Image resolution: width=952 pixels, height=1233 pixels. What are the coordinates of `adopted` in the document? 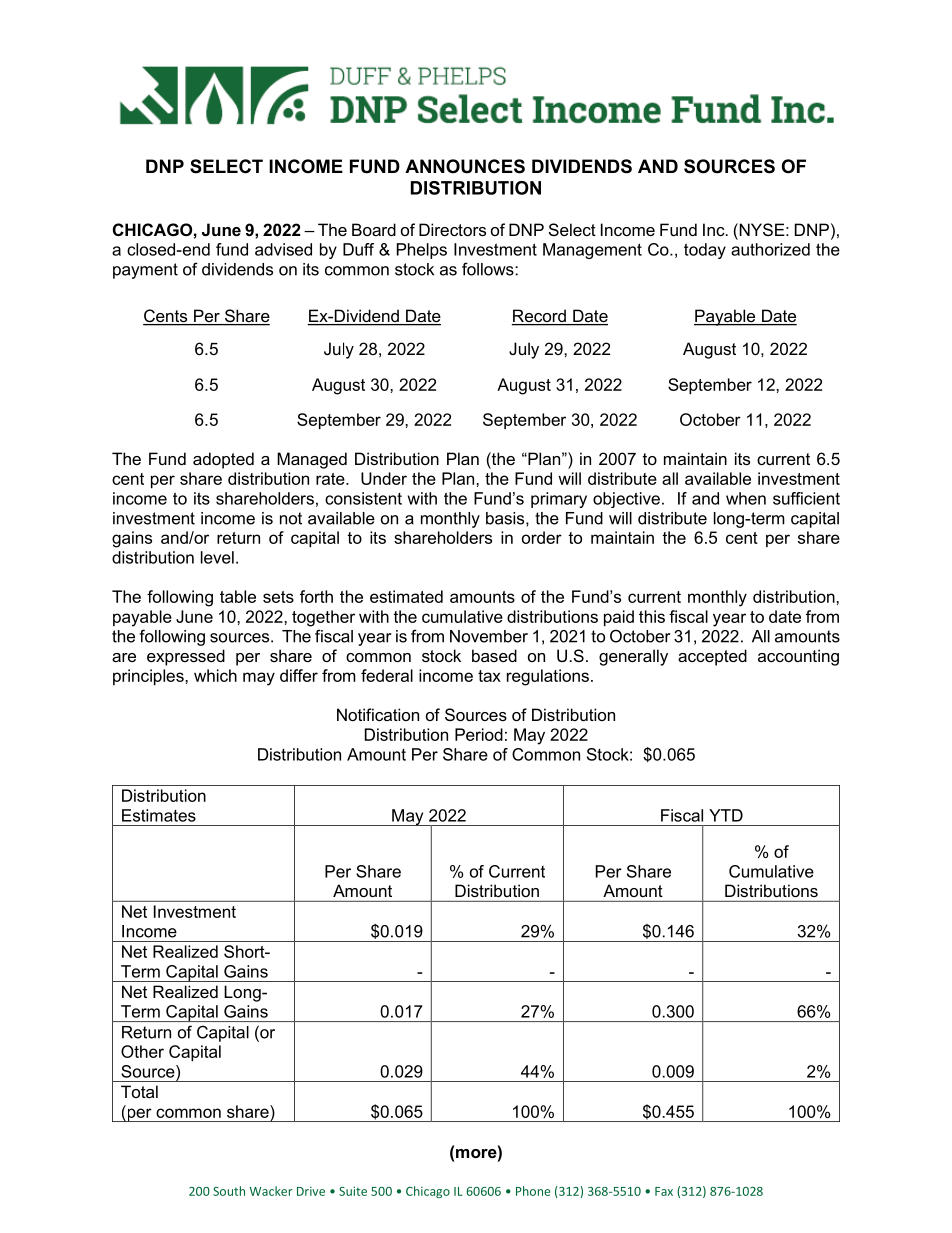 It's located at (223, 460).
